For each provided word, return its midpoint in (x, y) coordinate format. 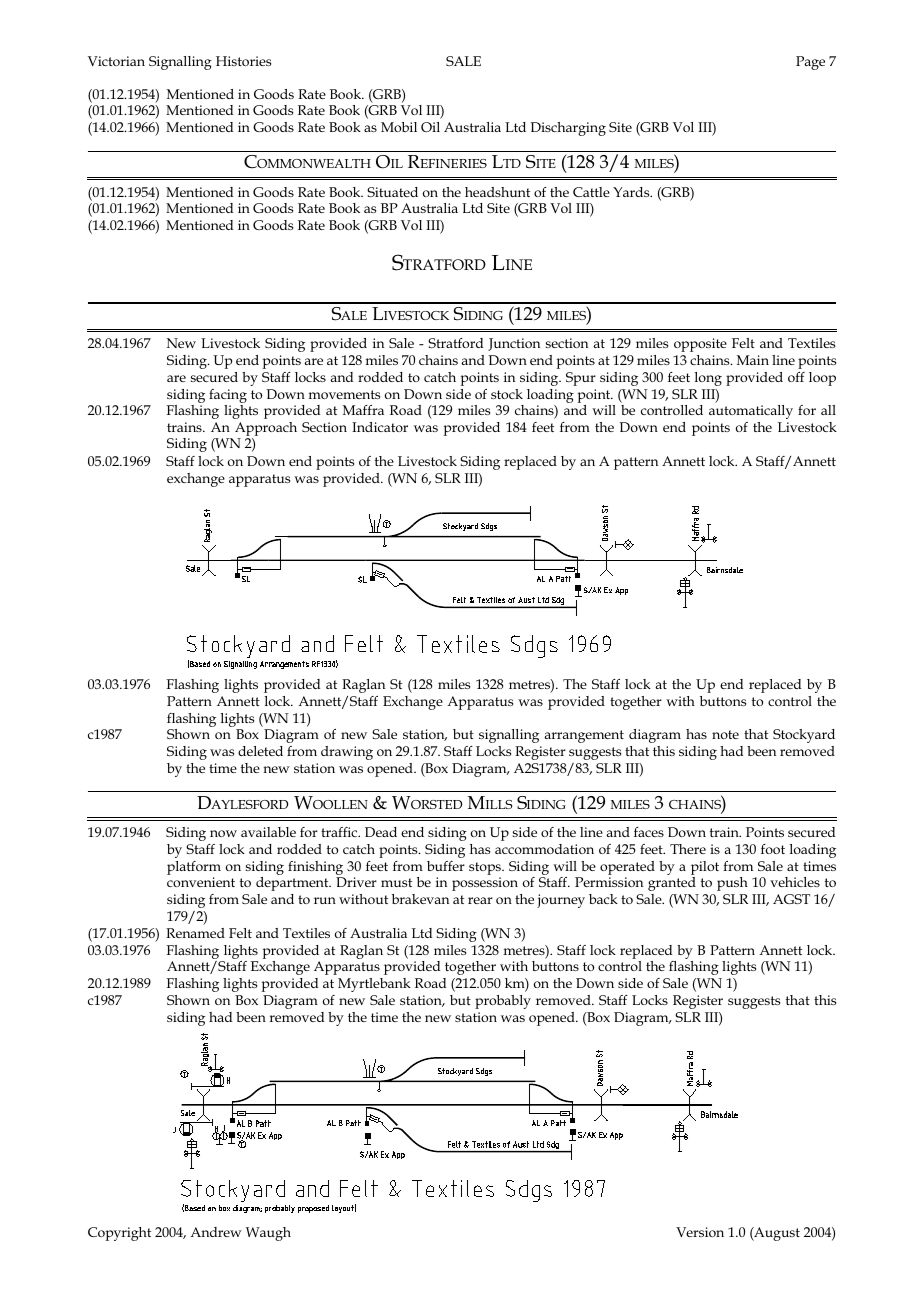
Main (753, 360)
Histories (243, 61)
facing (228, 397)
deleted (260, 751)
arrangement (584, 736)
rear (480, 900)
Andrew (216, 1232)
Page (810, 63)
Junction (514, 344)
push (732, 884)
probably (503, 1002)
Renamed (195, 933)
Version (700, 1232)
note (725, 734)
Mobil (399, 127)
